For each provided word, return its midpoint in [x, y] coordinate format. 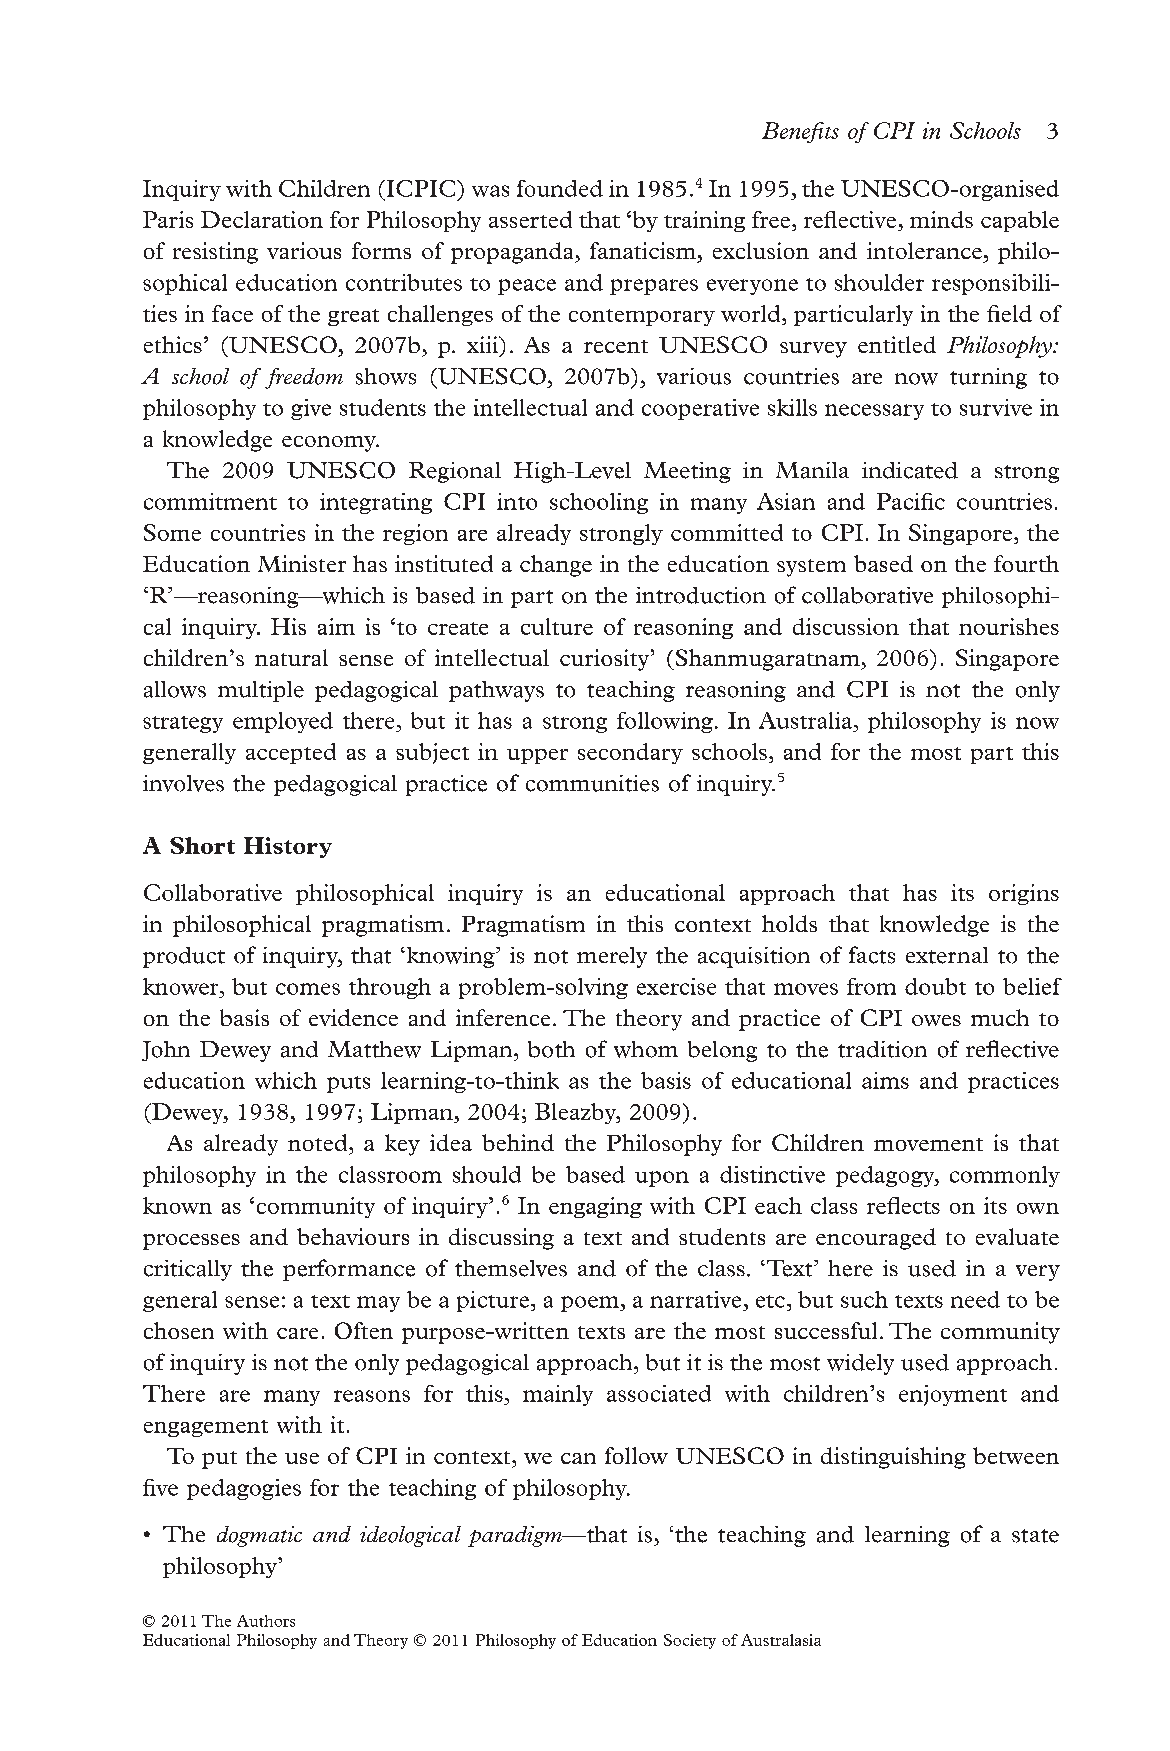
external [947, 955]
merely [612, 957]
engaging [595, 1207]
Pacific [911, 501]
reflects [903, 1205]
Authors [266, 1621]
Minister [302, 563]
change [556, 566]
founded [560, 188]
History [288, 847]
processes [191, 1242]
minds [941, 219]
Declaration [262, 219]
